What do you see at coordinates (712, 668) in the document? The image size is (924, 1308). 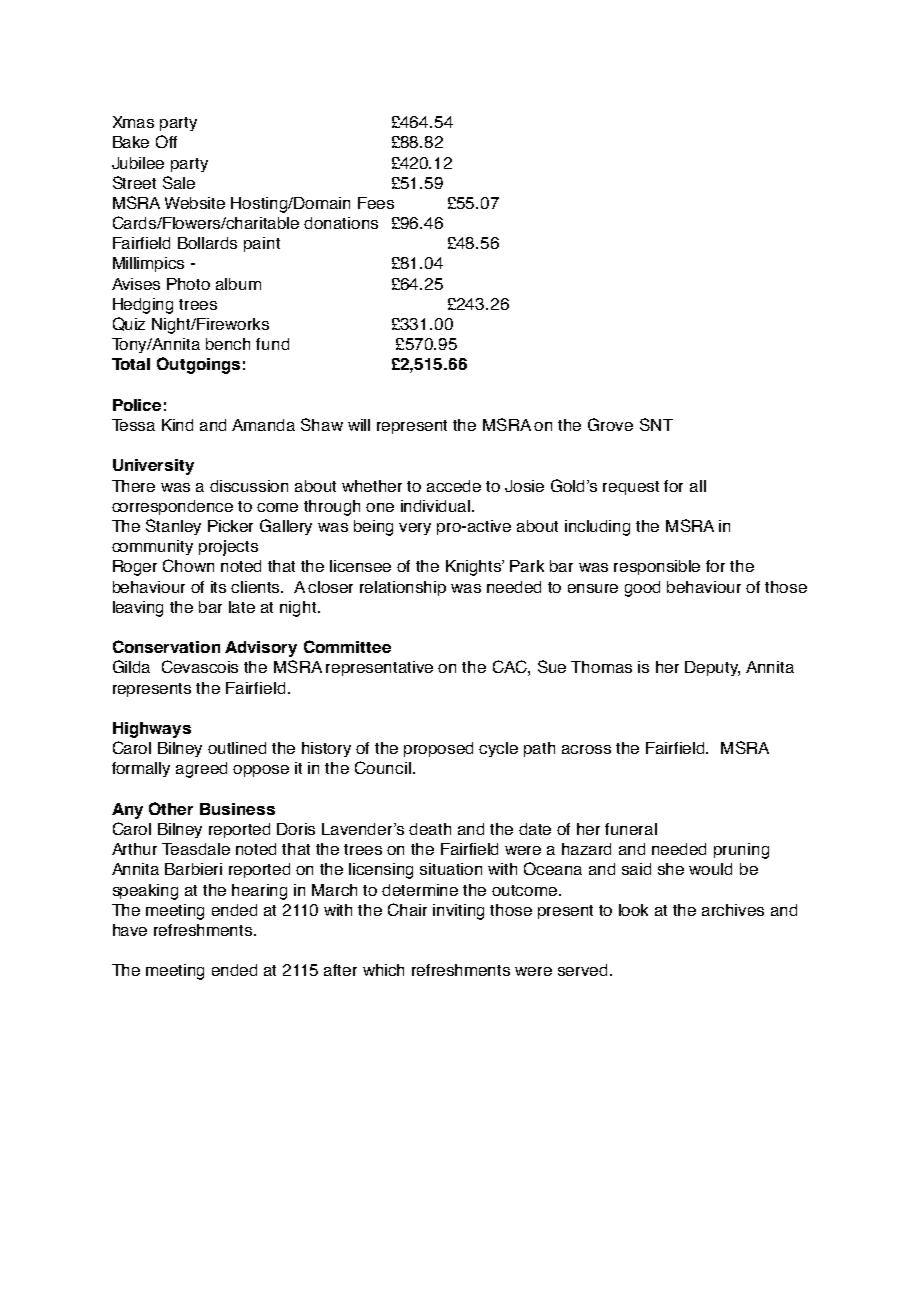 I see `Deputy` at bounding box center [712, 668].
